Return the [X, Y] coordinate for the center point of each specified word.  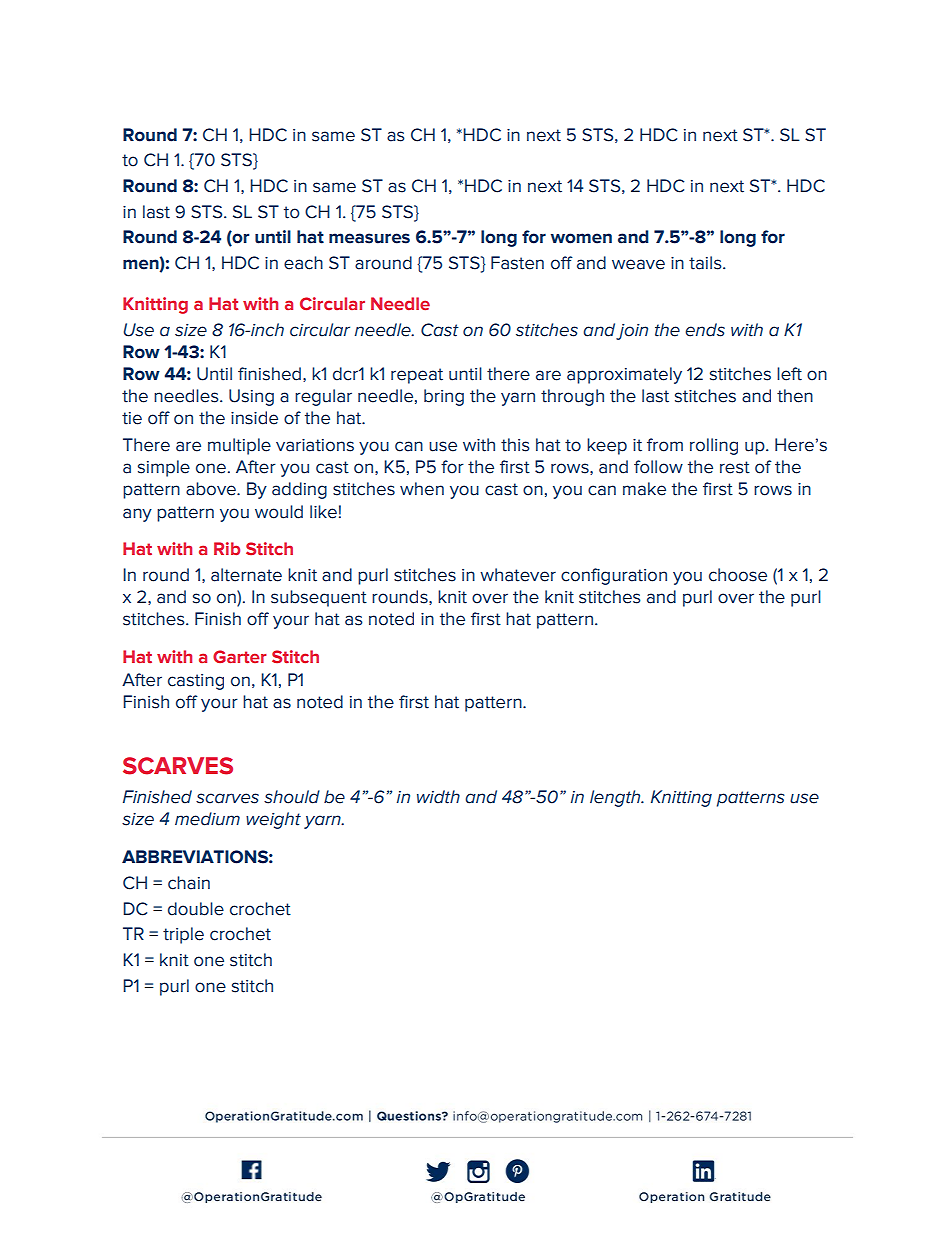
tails [706, 263]
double [196, 909]
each [303, 263]
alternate [246, 575]
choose [738, 575]
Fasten [517, 263]
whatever [518, 575]
